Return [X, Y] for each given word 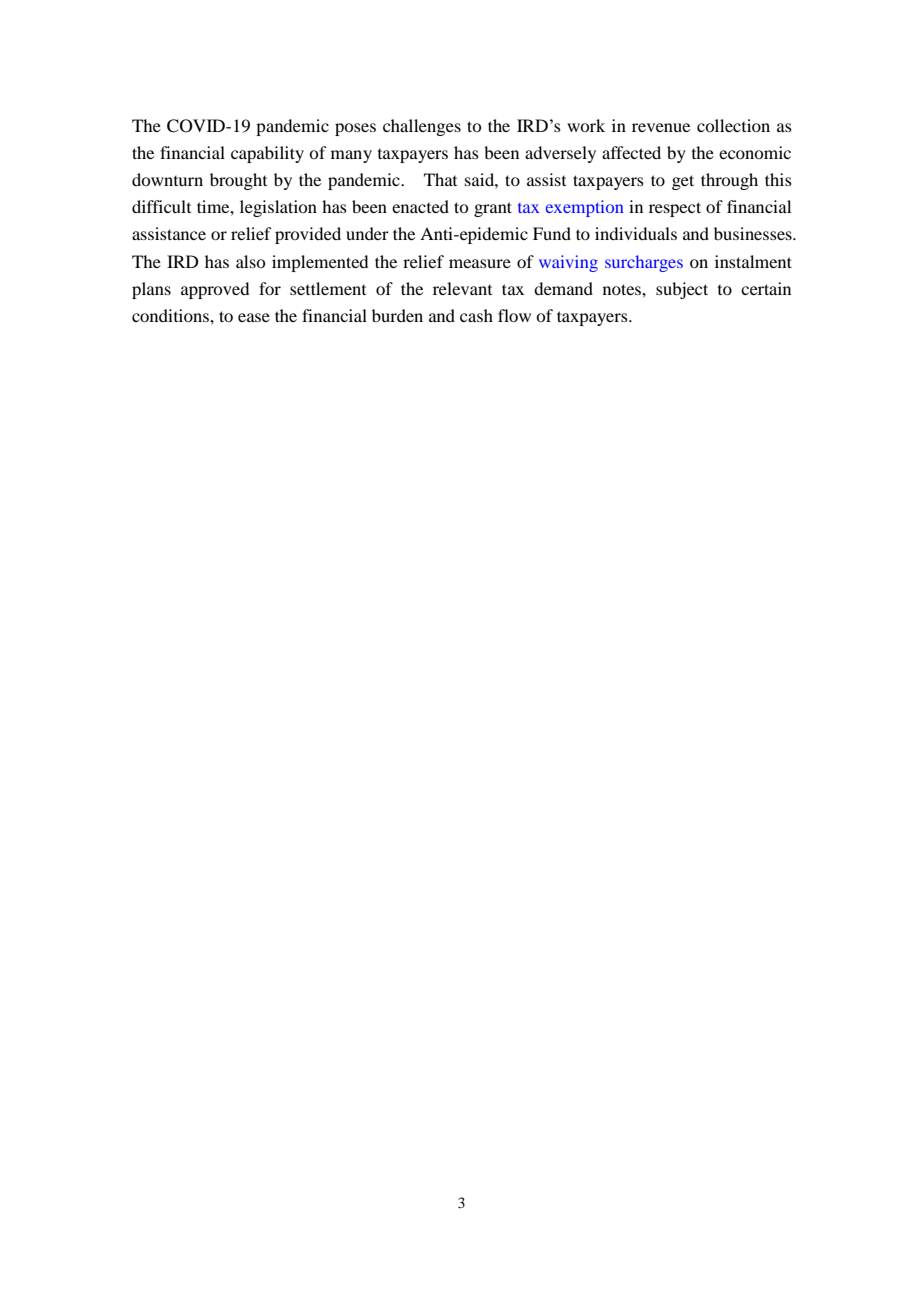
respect [675, 209]
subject [682, 290]
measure [480, 263]
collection [733, 125]
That [440, 179]
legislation [278, 208]
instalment [753, 261]
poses [355, 129]
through [729, 181]
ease [254, 317]
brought [238, 181]
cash [476, 315]
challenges [422, 127]
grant [493, 209]
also [250, 261]
